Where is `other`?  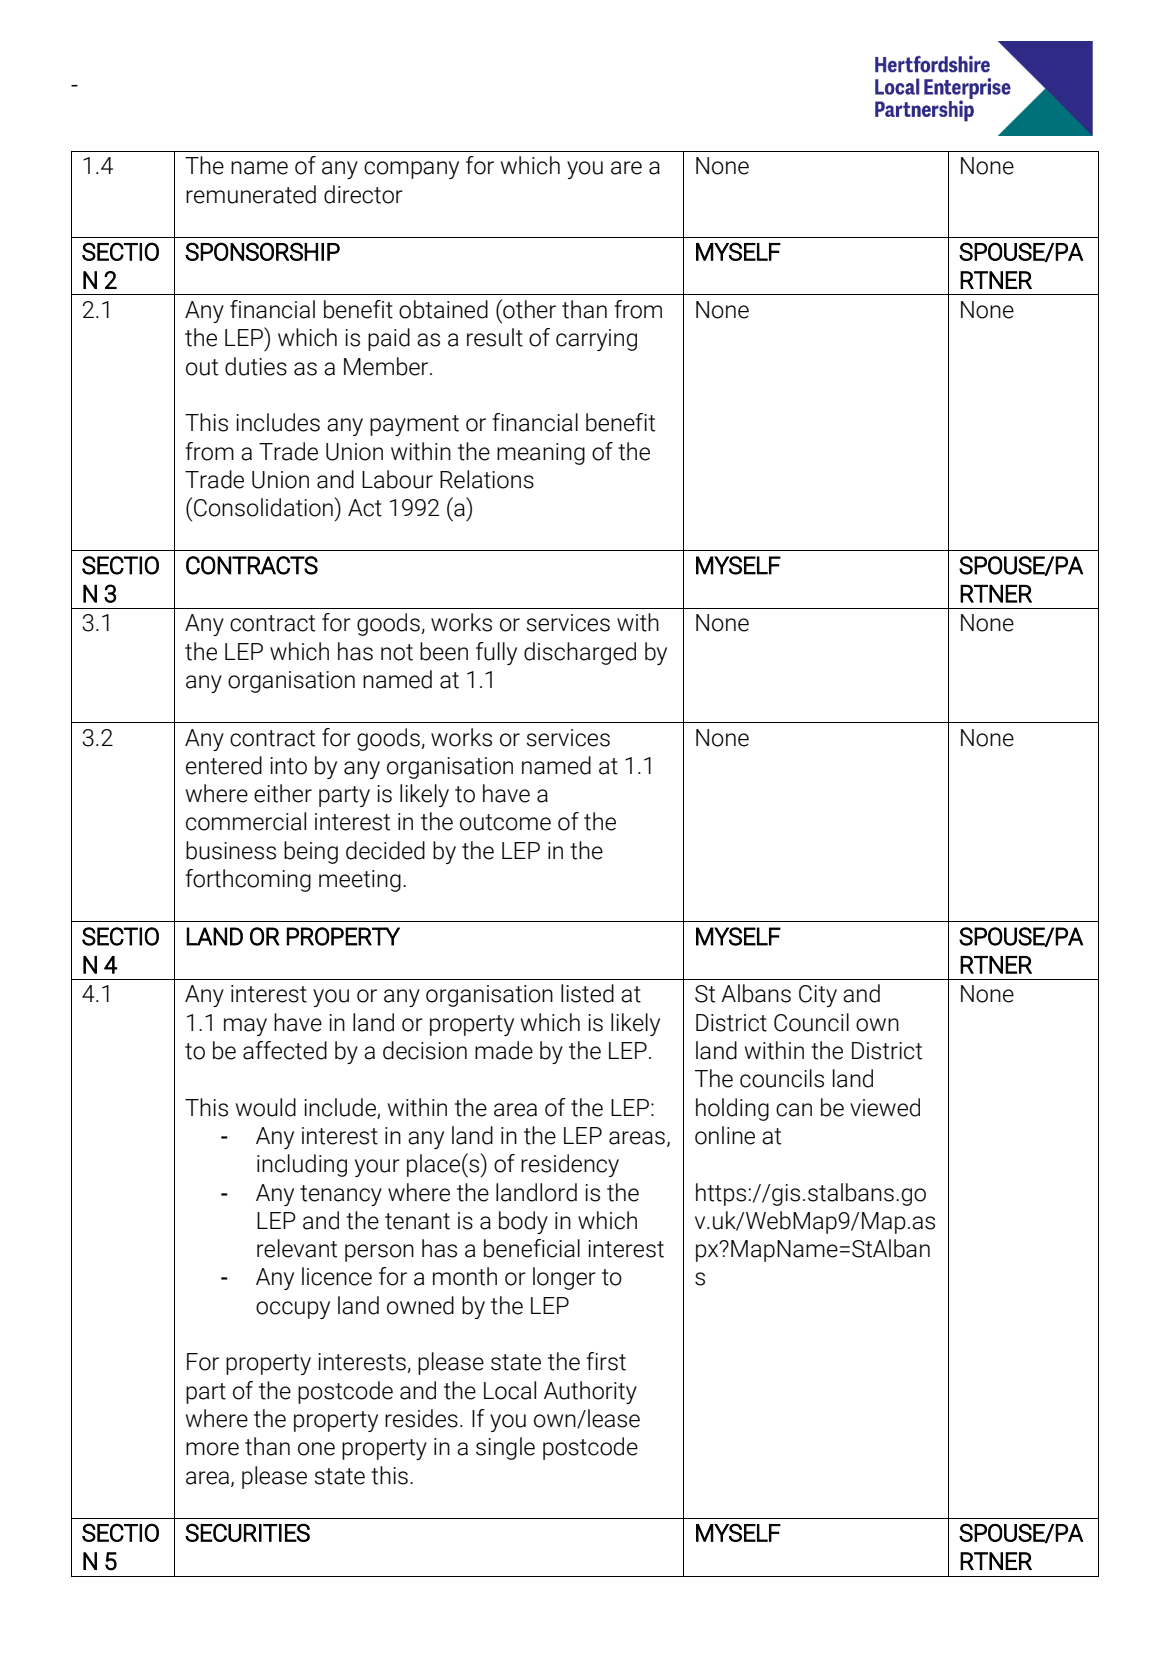 other is located at coordinates (528, 309).
